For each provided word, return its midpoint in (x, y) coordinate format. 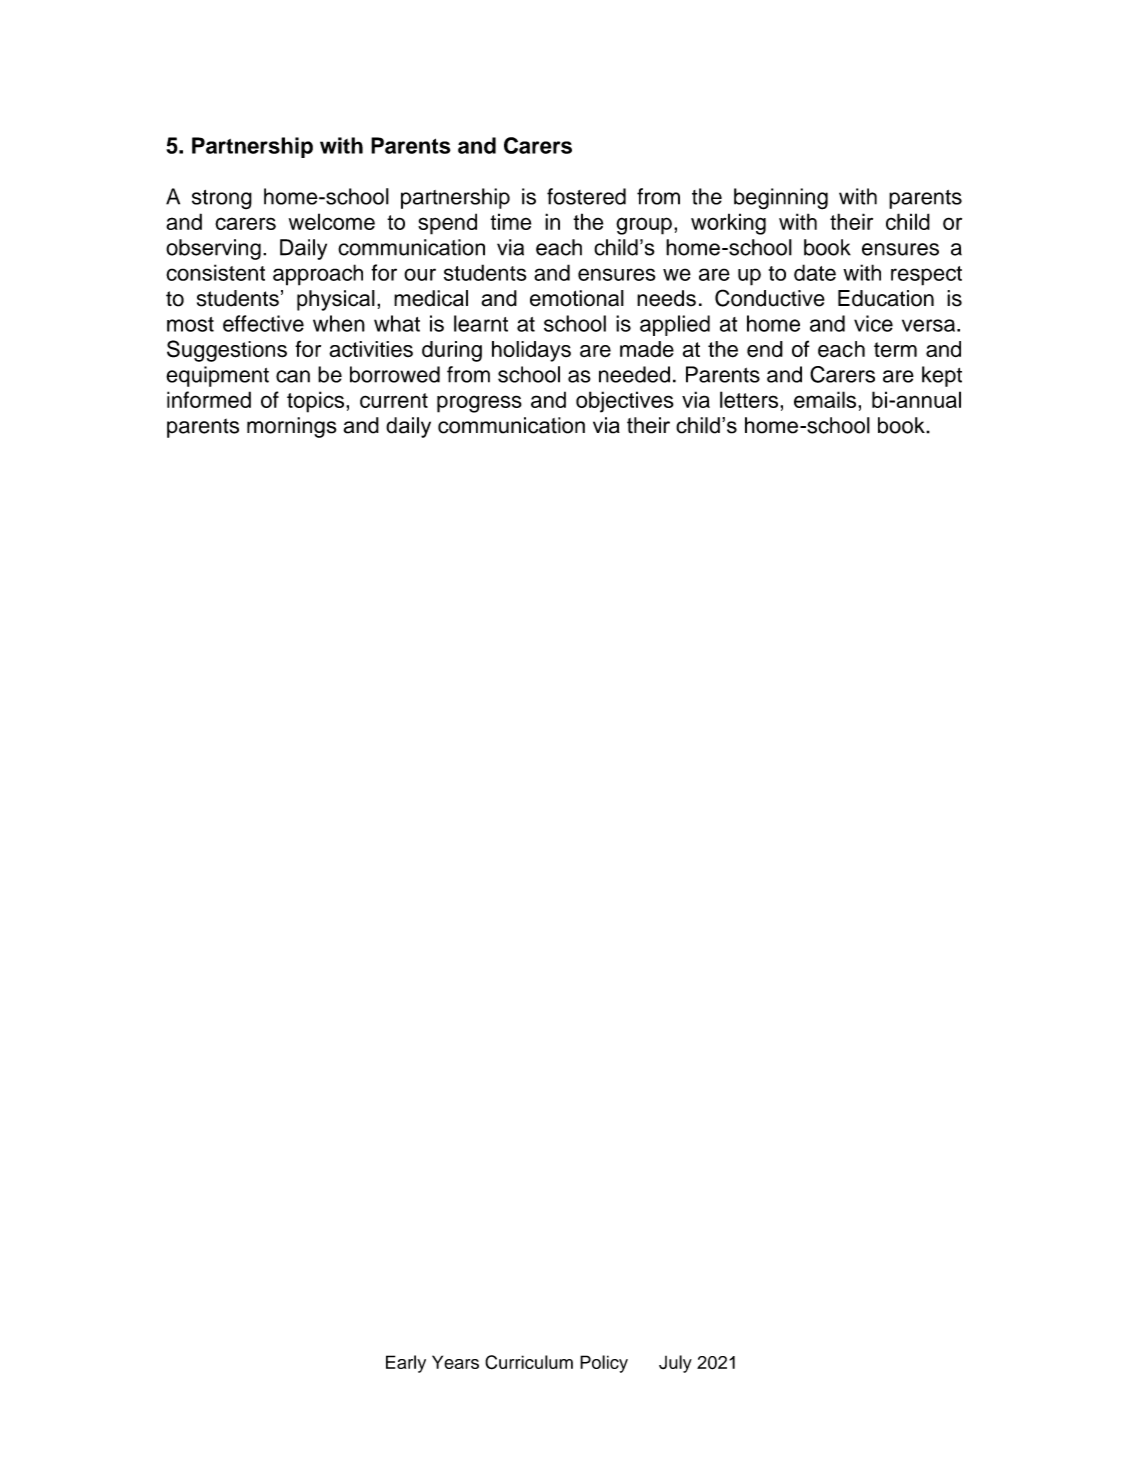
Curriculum (529, 1362)
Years (455, 1362)
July (675, 1364)
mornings (292, 427)
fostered (586, 196)
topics (317, 402)
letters (750, 399)
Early (406, 1364)
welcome (332, 221)
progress (479, 404)
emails (826, 399)
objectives (625, 402)
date (815, 272)
